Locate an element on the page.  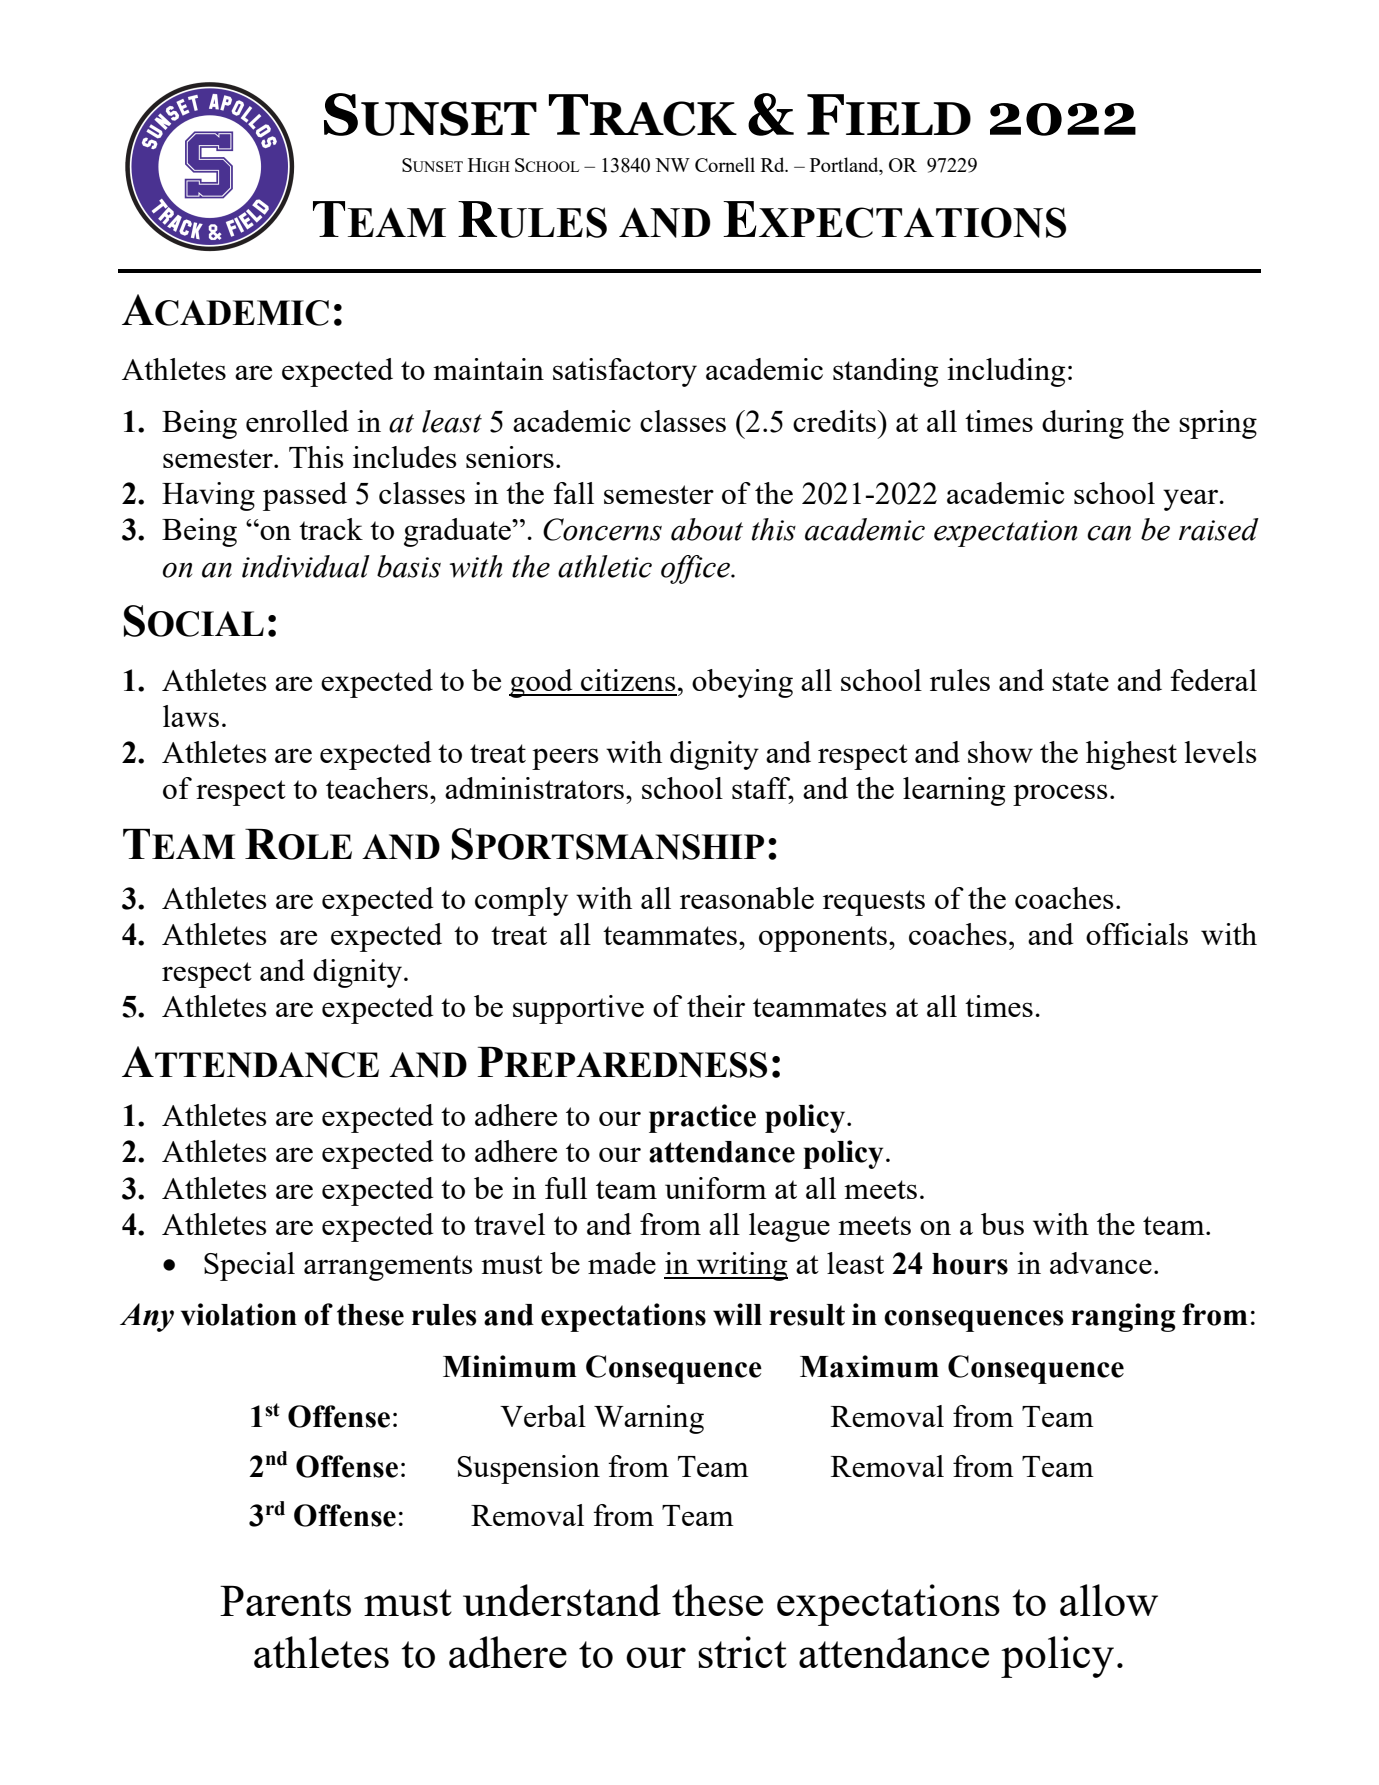
office is located at coordinates (696, 569).
